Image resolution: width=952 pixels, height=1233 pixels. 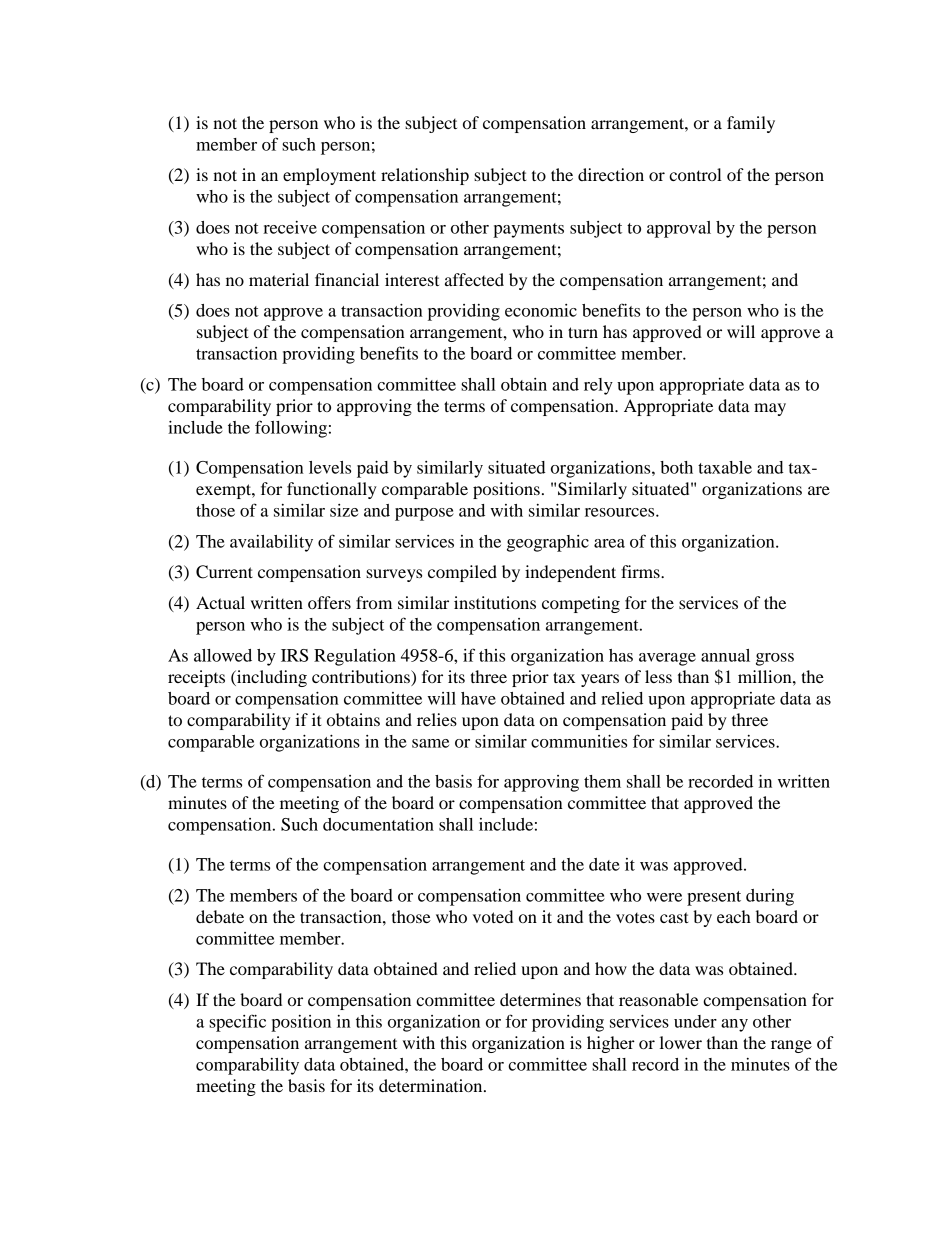 What do you see at coordinates (495, 602) in the screenshot?
I see `institutions` at bounding box center [495, 602].
